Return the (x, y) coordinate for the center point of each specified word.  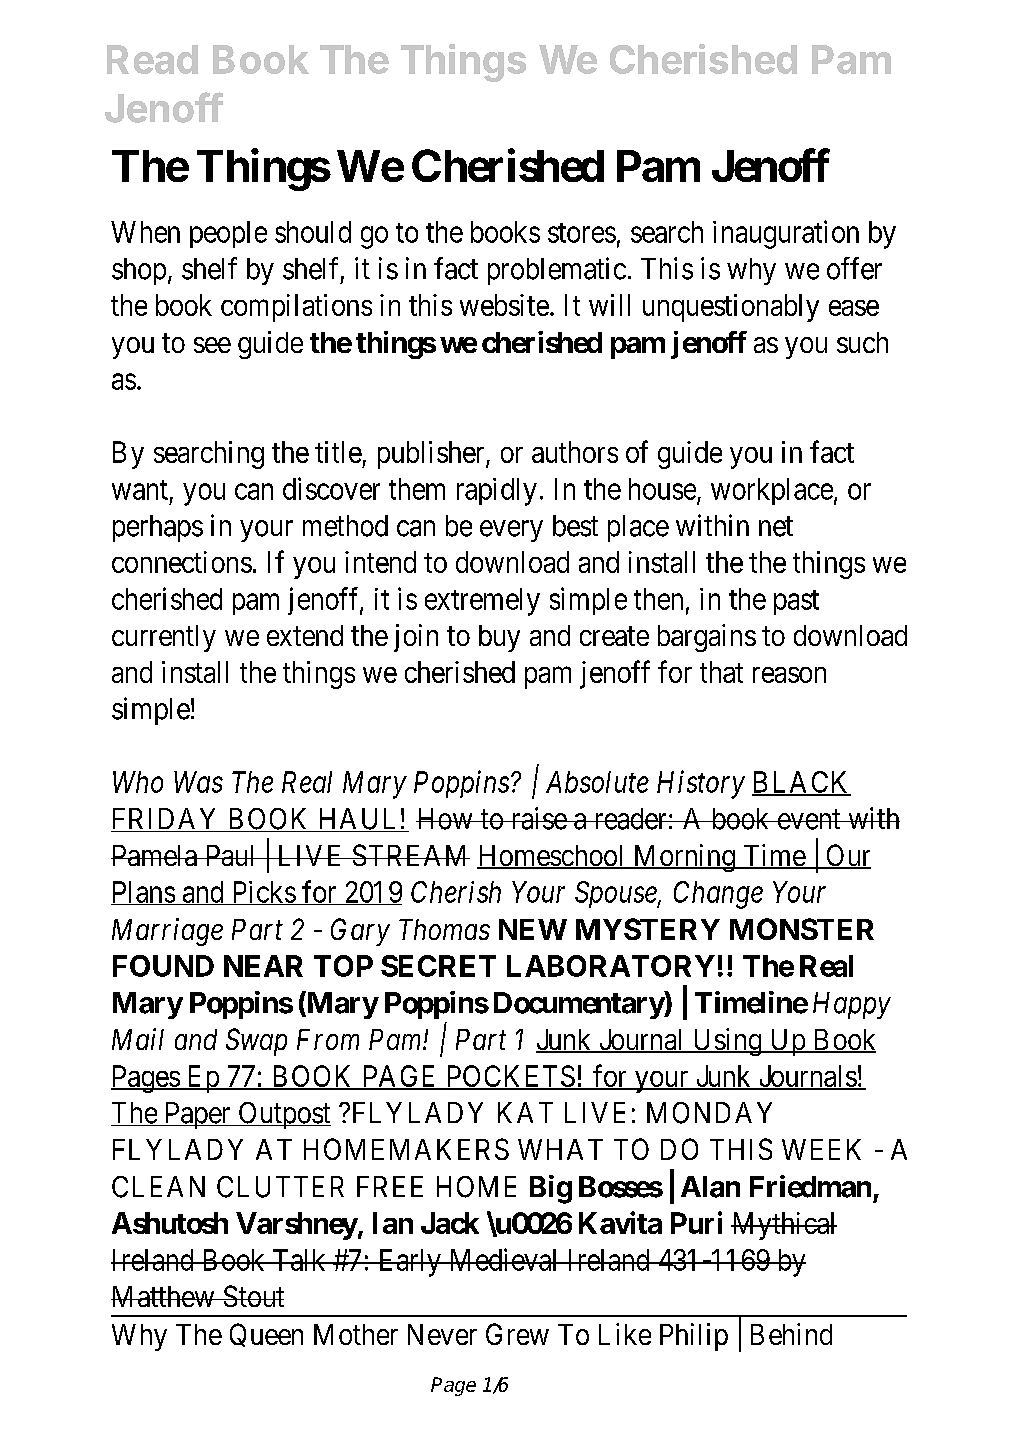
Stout (252, 1296)
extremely (482, 602)
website (504, 305)
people (228, 234)
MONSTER (802, 929)
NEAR (263, 966)
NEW (533, 929)
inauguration (786, 234)
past (796, 602)
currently (164, 638)
